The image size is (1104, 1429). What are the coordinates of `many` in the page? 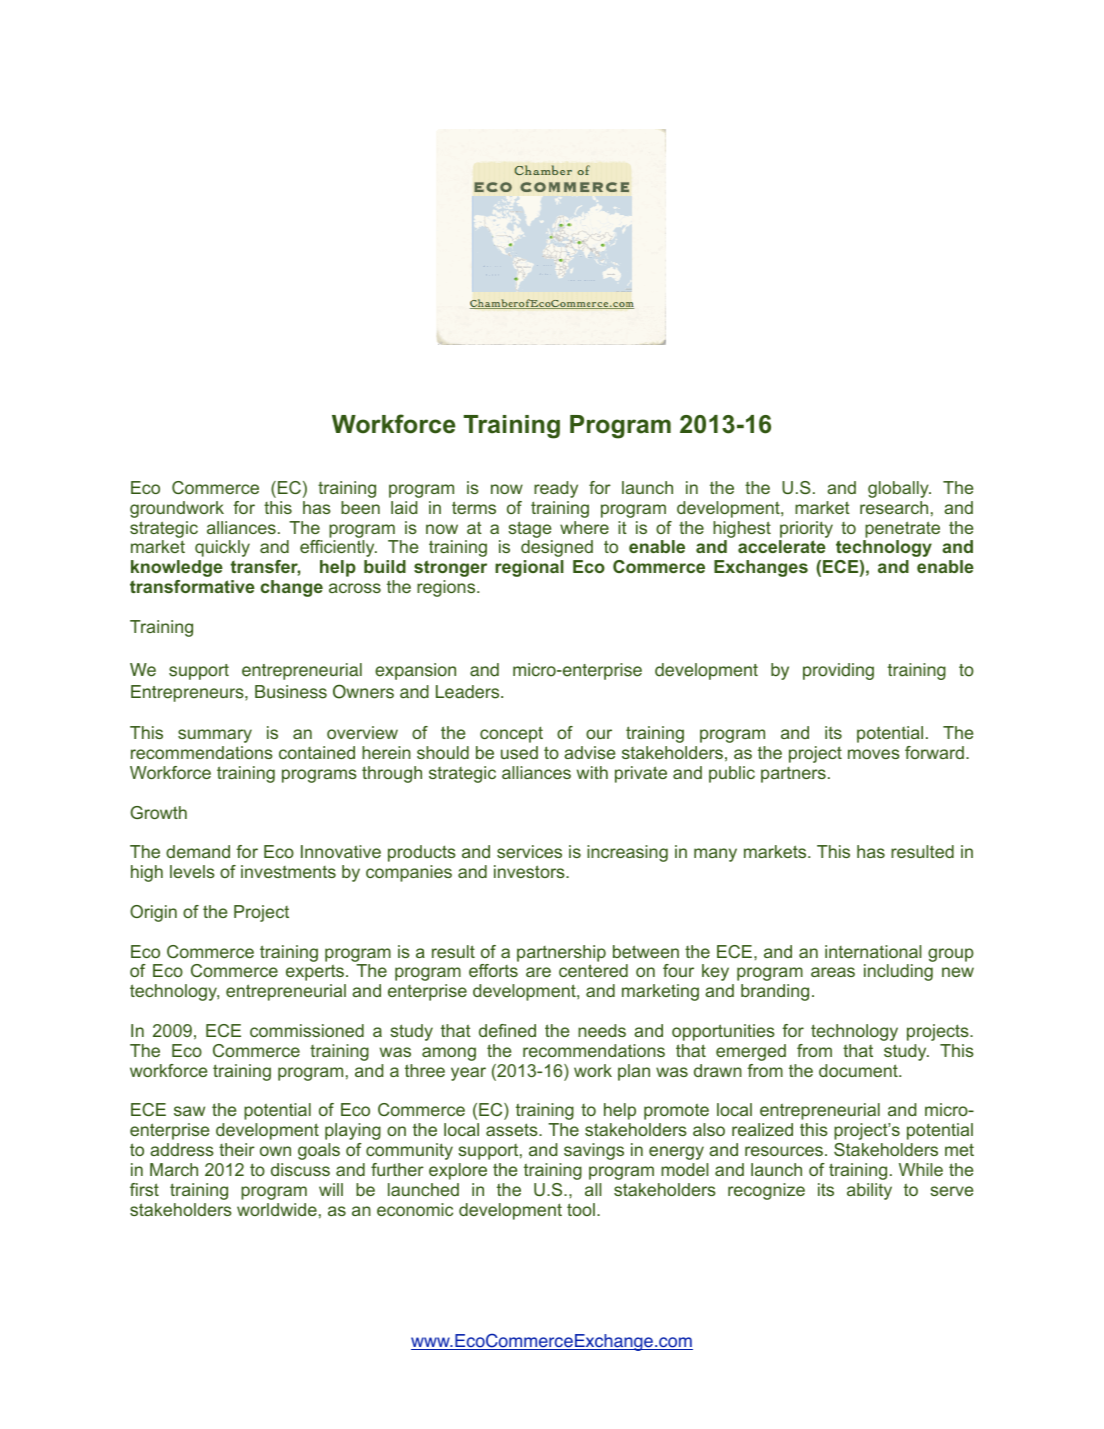 It's located at (715, 855).
